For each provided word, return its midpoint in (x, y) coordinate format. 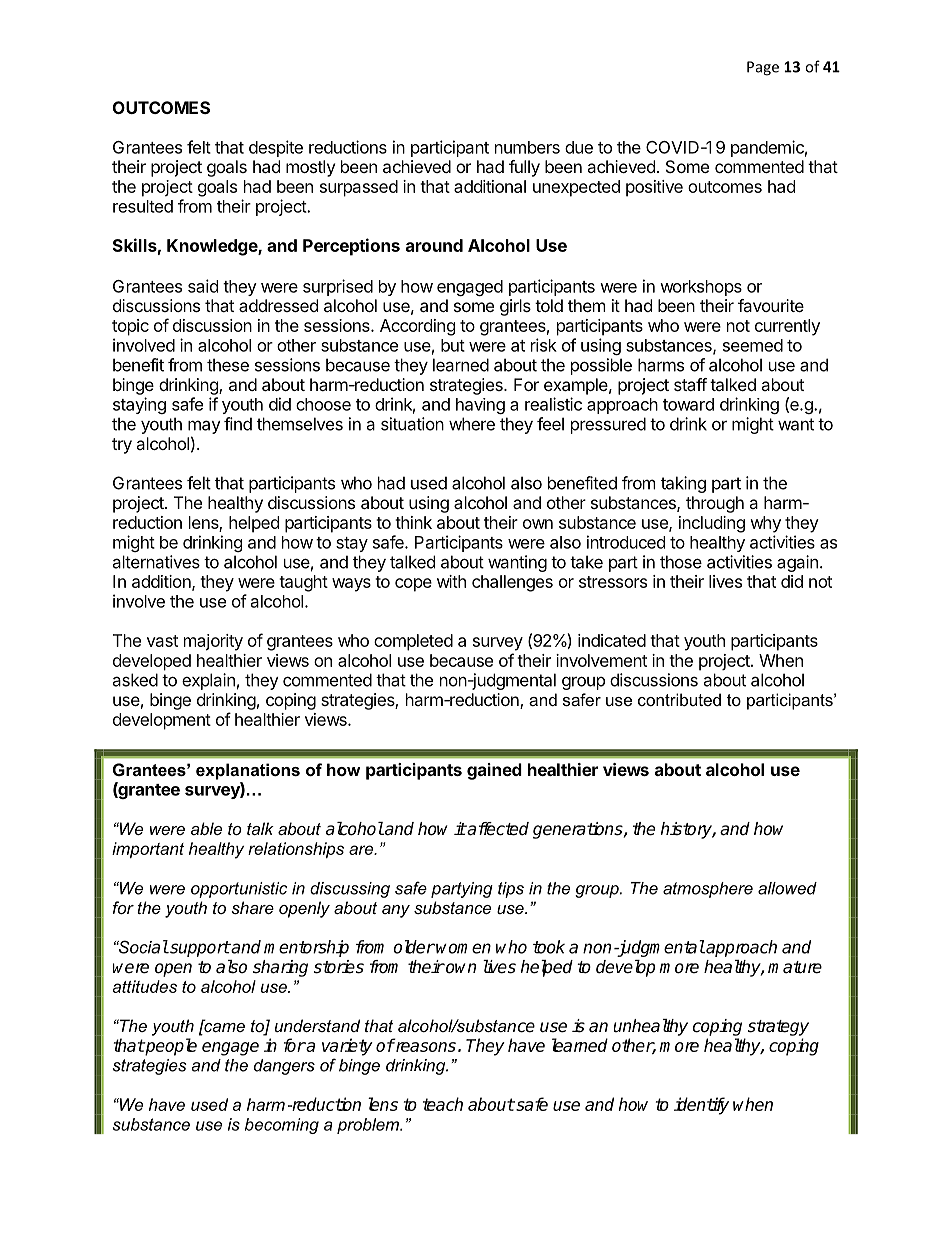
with (451, 581)
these (228, 365)
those (681, 562)
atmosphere (708, 890)
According (418, 327)
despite (276, 148)
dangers (284, 1067)
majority (213, 642)
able (206, 828)
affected (497, 829)
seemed (753, 345)
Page (763, 68)
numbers (527, 147)
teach (443, 1104)
